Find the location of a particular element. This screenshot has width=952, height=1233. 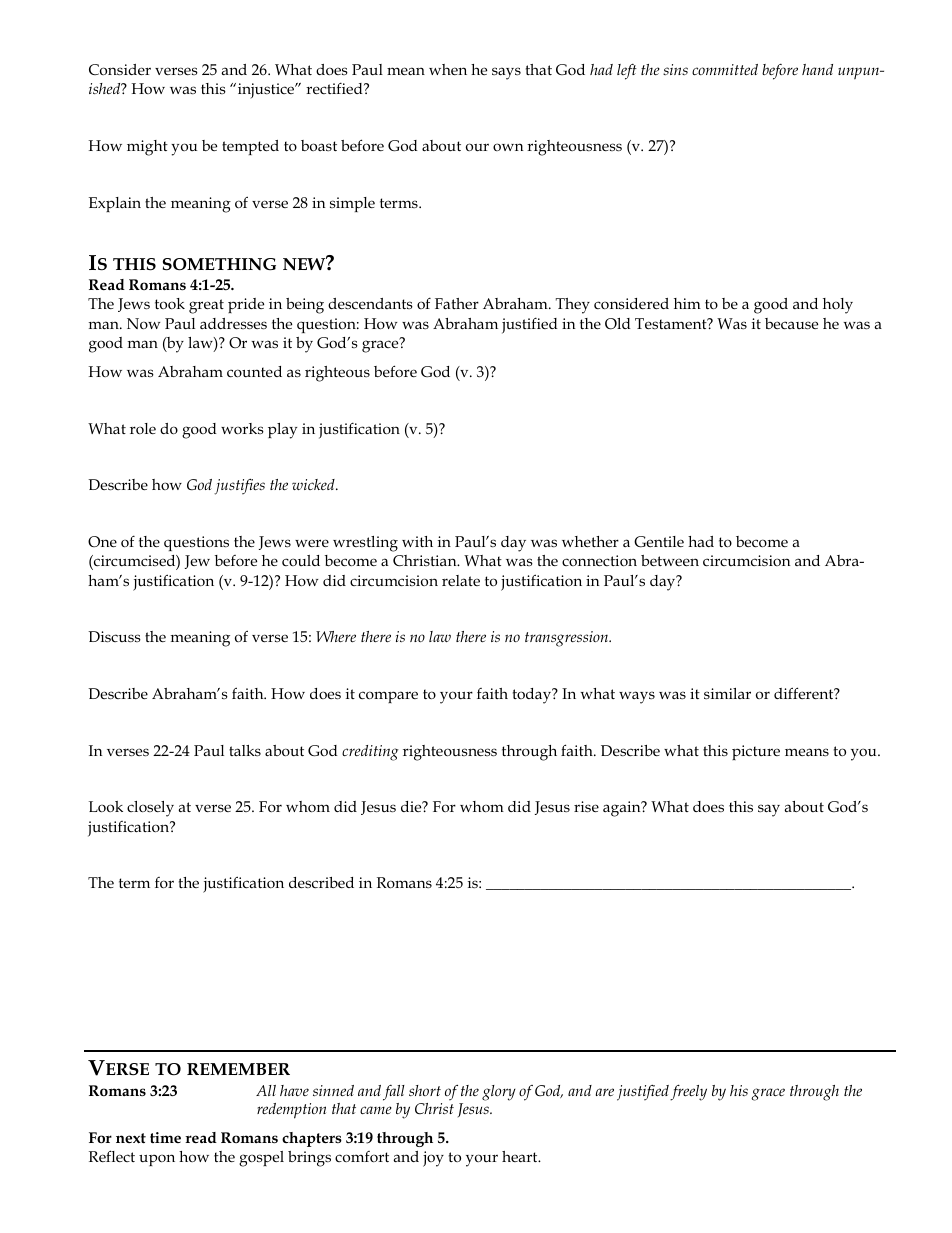

Gentile is located at coordinates (659, 542).
